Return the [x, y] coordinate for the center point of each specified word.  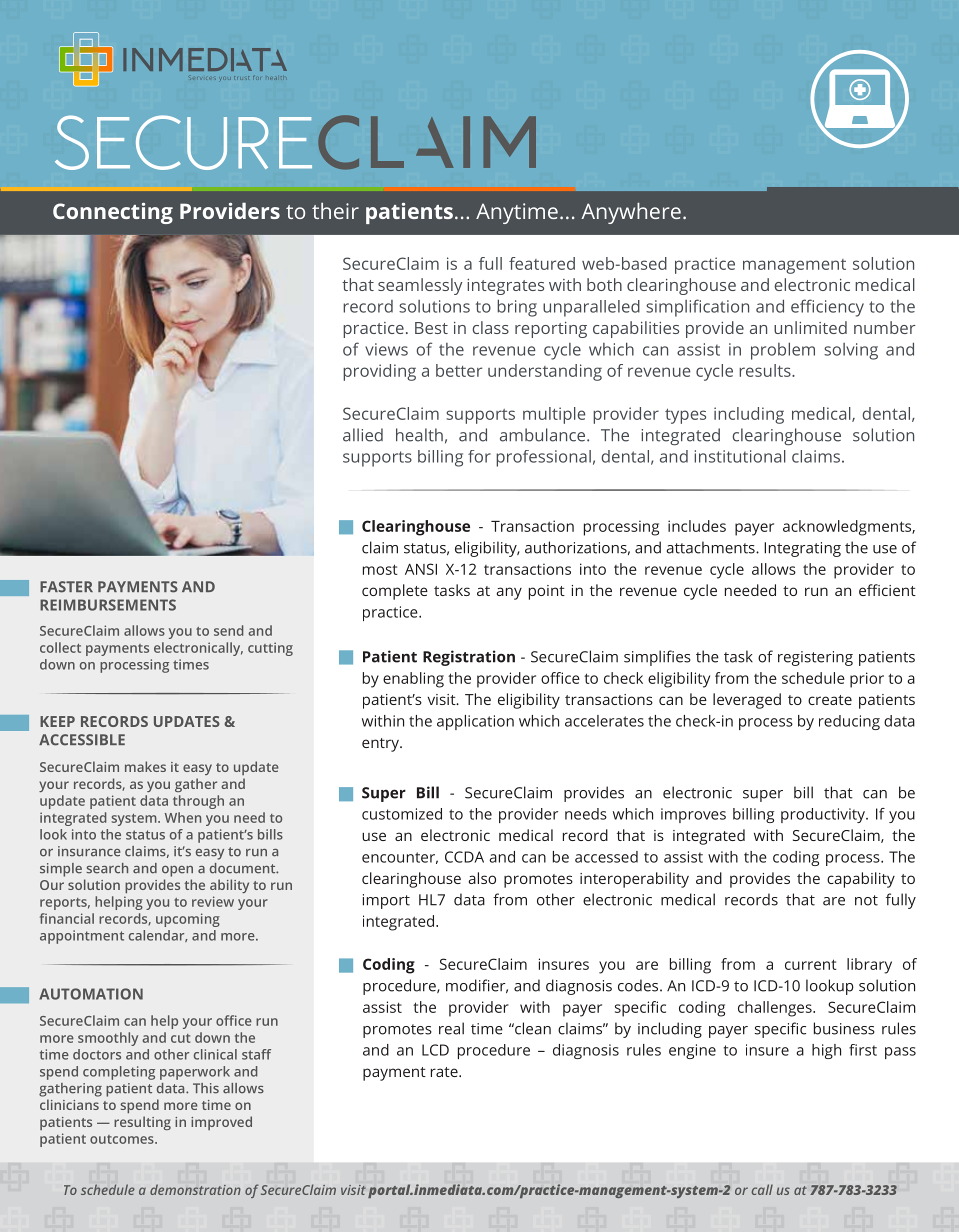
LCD [435, 1050]
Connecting [113, 213]
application [475, 722]
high [826, 1051]
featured [542, 263]
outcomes [123, 1139]
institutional [740, 456]
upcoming [188, 920]
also [482, 878]
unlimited [810, 327]
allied [363, 435]
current [811, 964]
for [479, 456]
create [830, 700]
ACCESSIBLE [82, 740]
